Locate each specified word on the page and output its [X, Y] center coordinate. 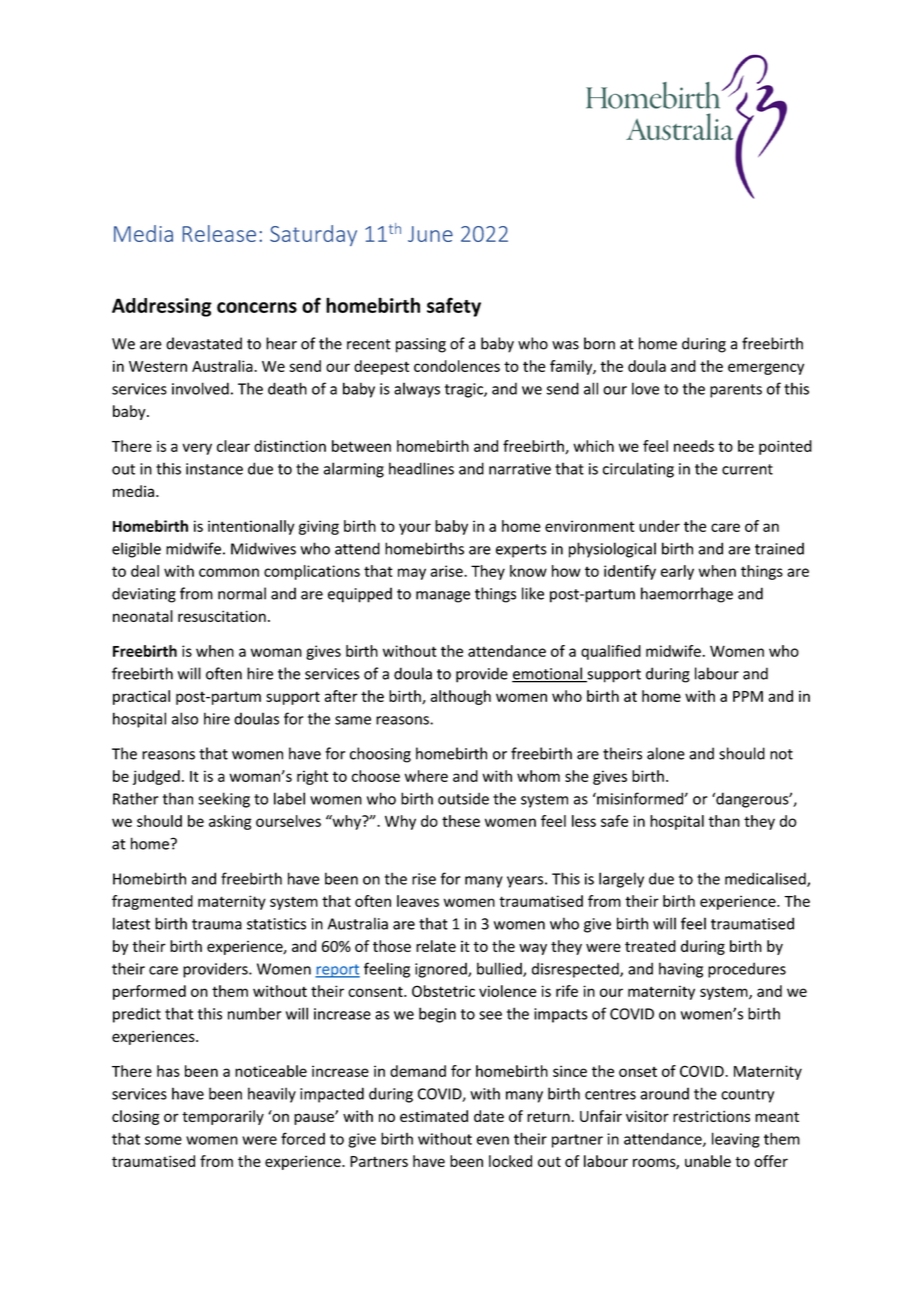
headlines [421, 468]
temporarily [223, 1117]
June [430, 234]
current [747, 469]
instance [214, 469]
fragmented [152, 902]
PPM [748, 696]
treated [650, 946]
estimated [434, 1116]
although [461, 697]
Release [219, 233]
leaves [418, 901]
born [599, 343]
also [185, 718]
